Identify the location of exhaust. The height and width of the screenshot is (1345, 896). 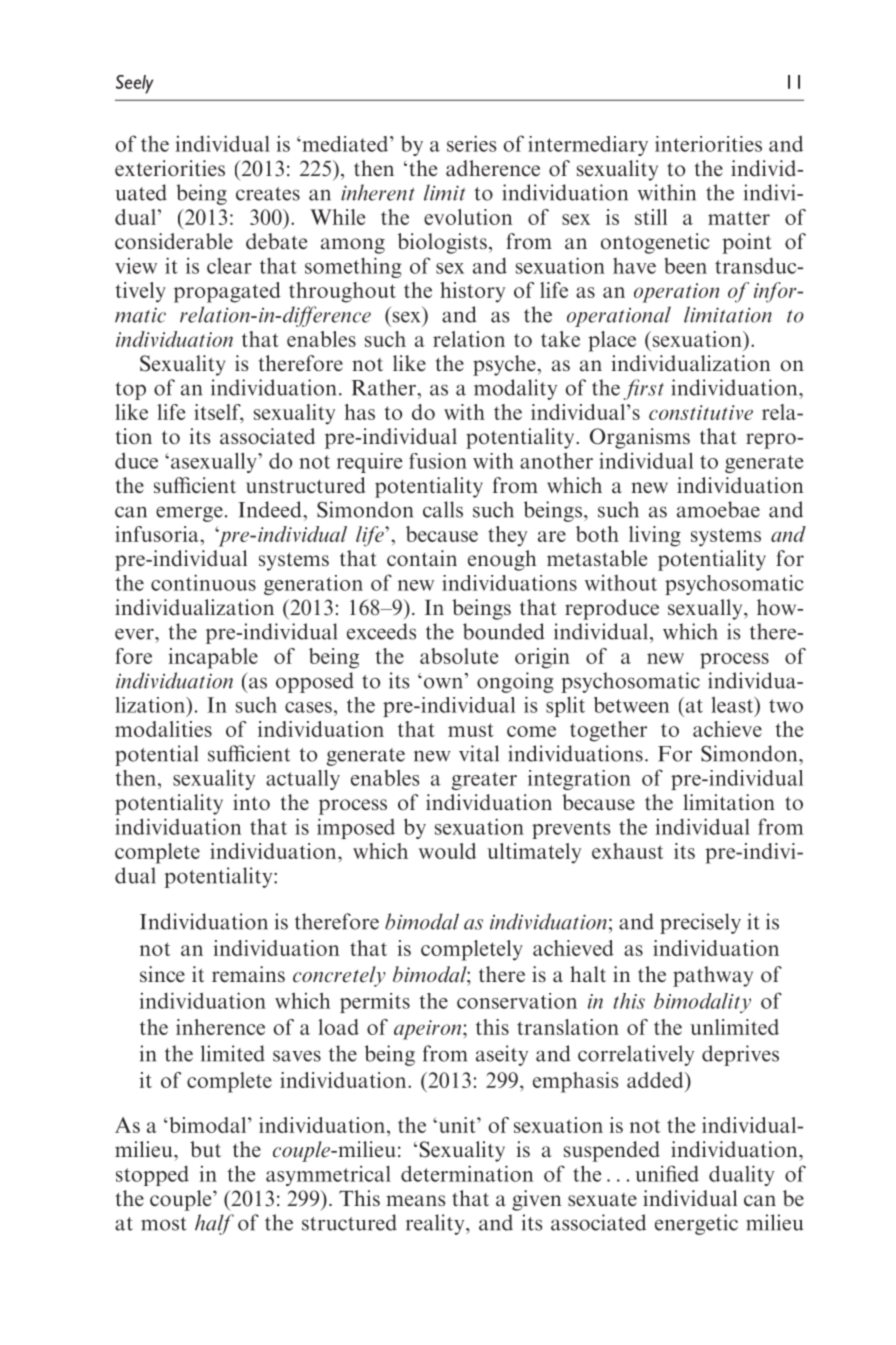
(628, 851).
